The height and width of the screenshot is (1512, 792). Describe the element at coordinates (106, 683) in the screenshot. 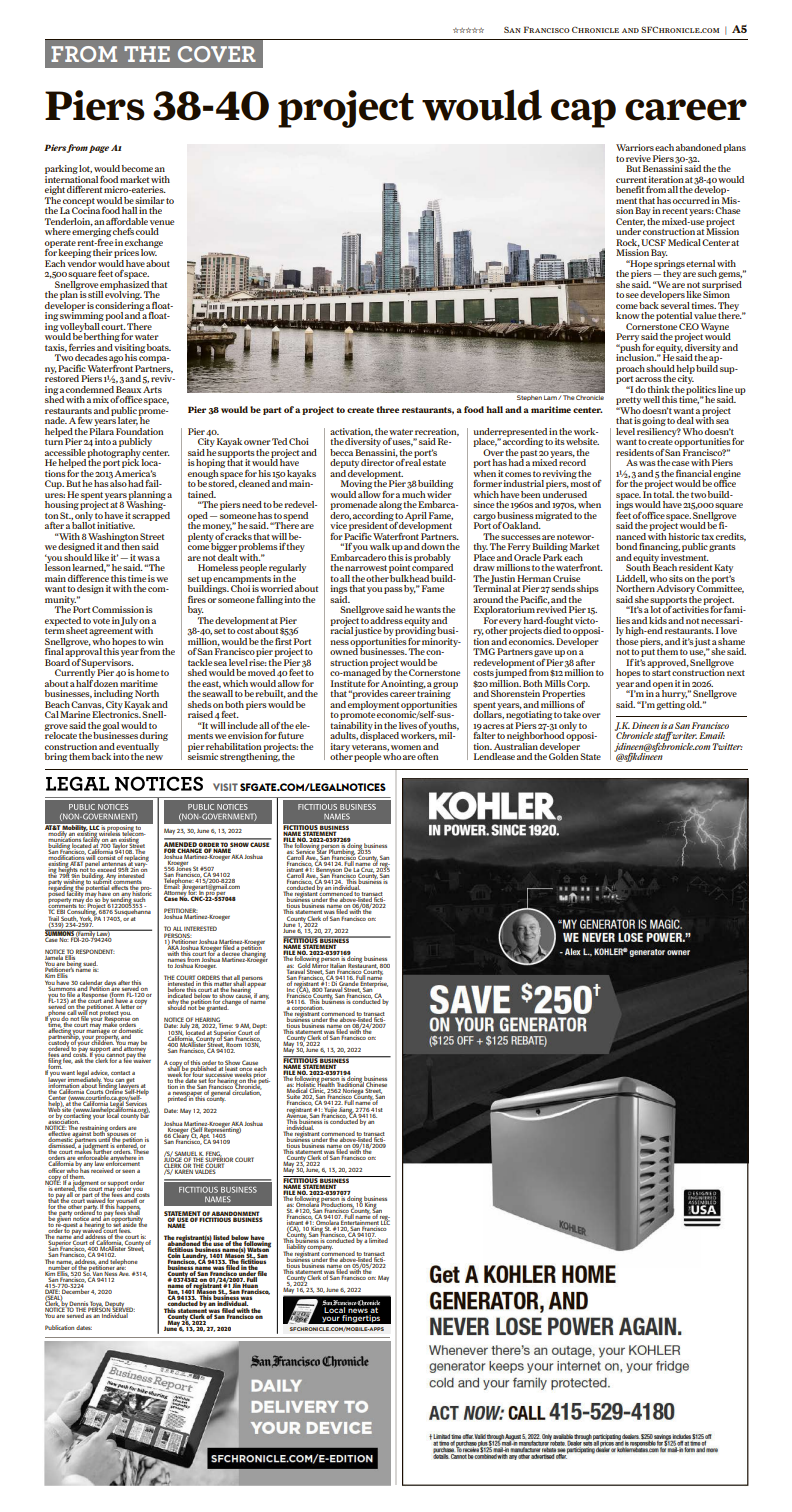

I see `dozen` at that location.
